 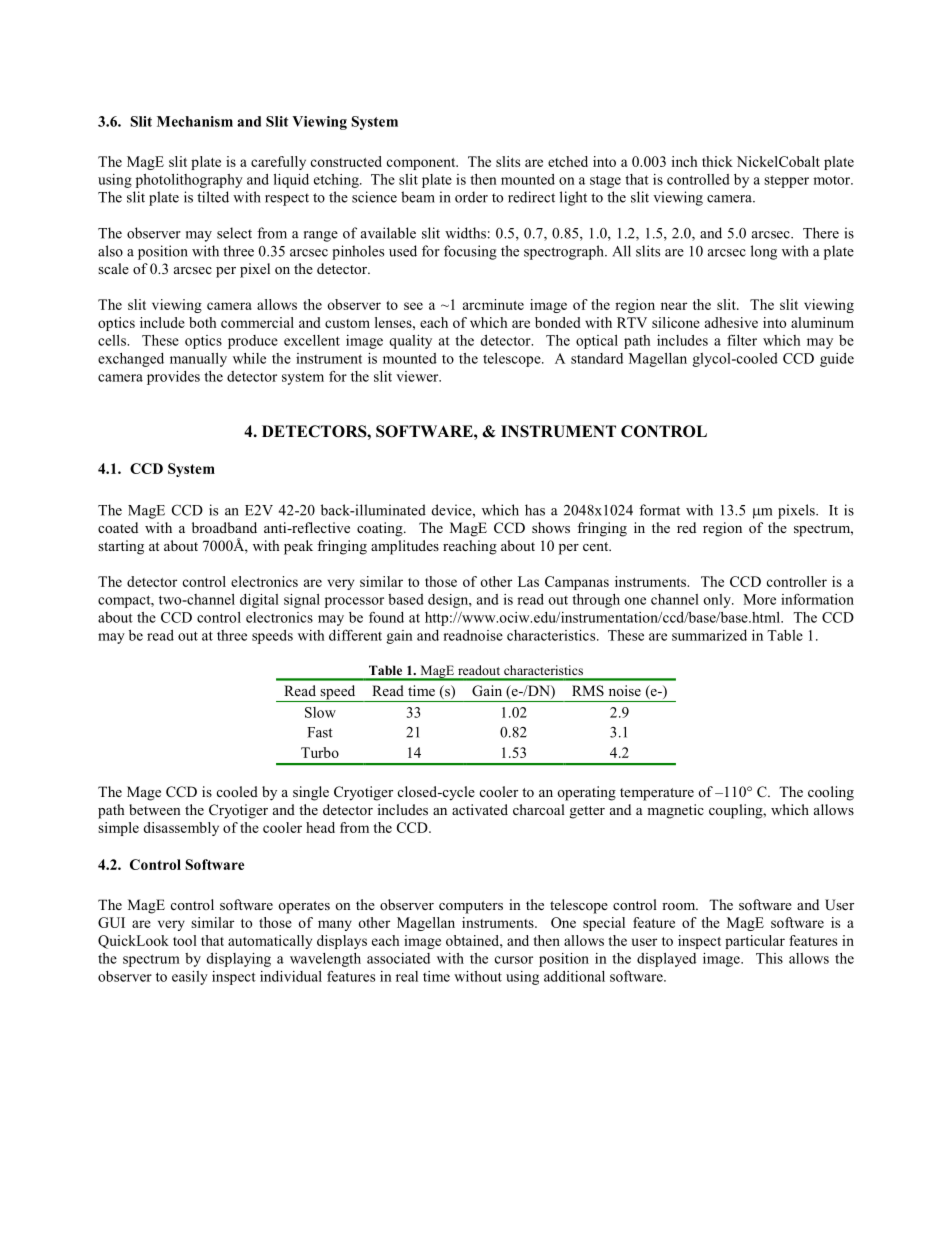 What do you see at coordinates (195, 121) in the image?
I see `Mechanism` at bounding box center [195, 121].
